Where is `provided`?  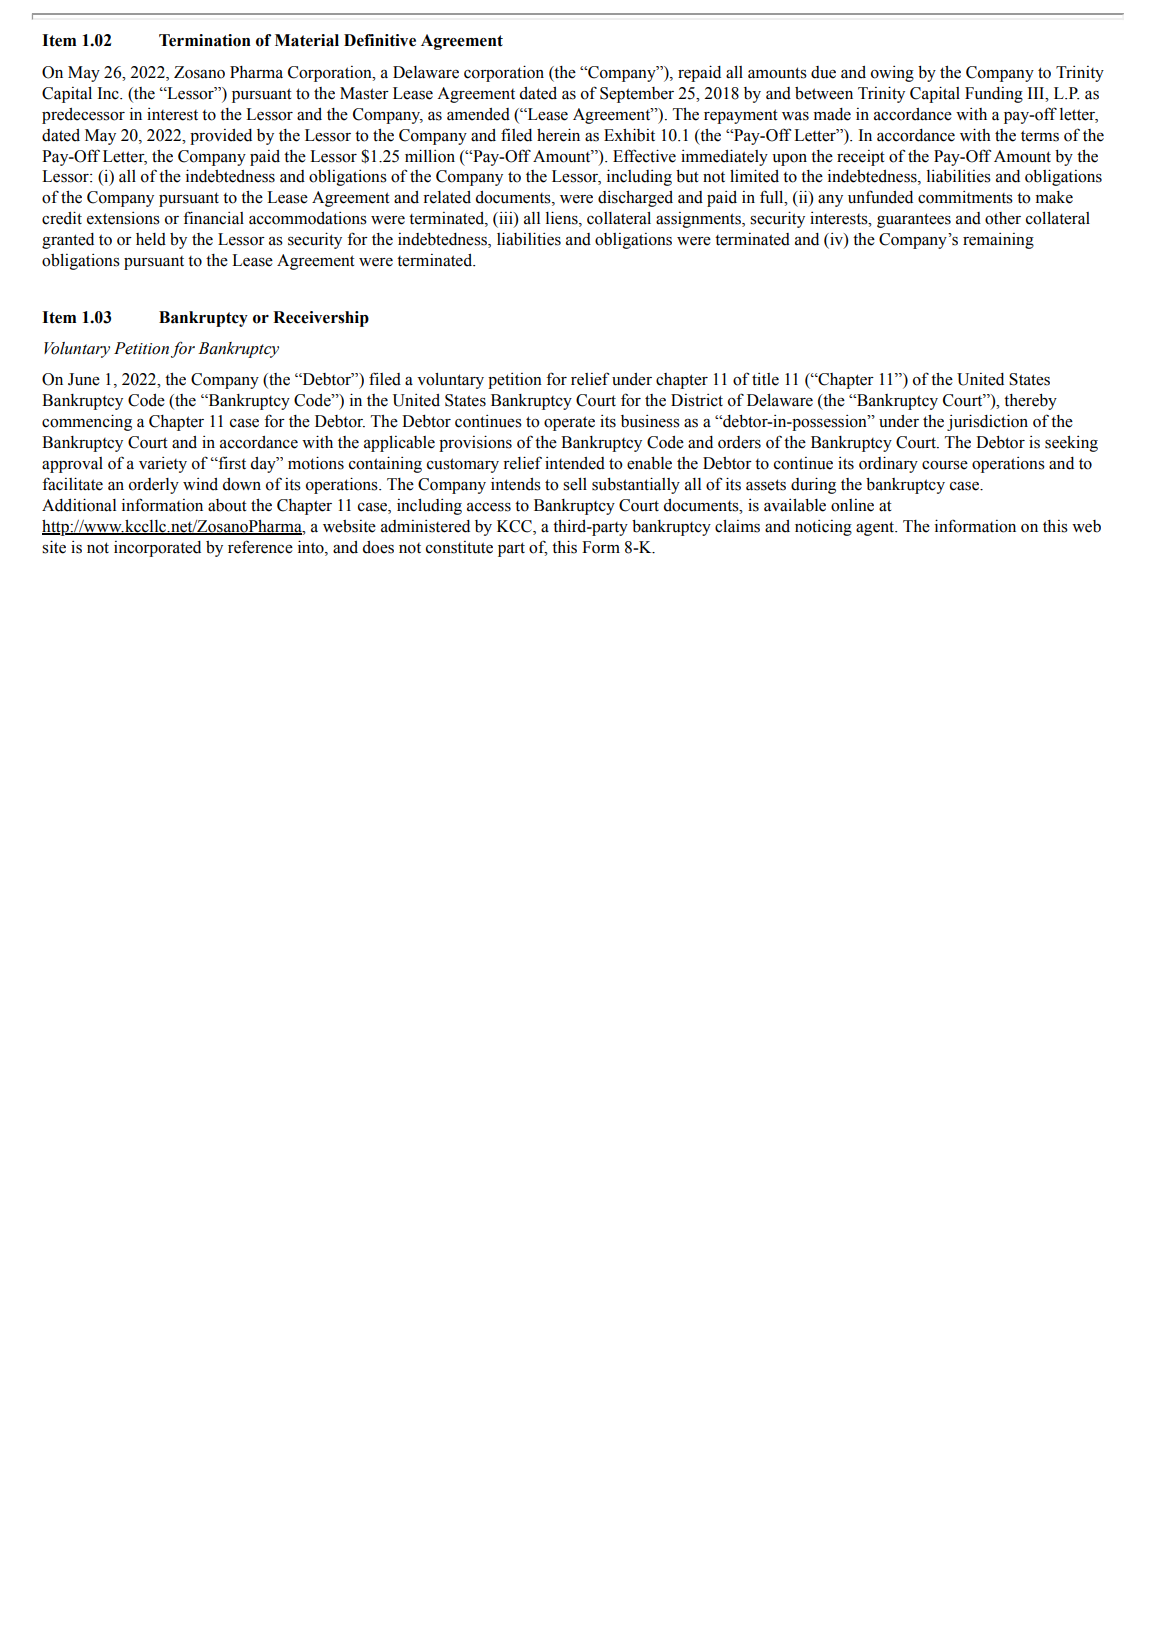 provided is located at coordinates (221, 137).
